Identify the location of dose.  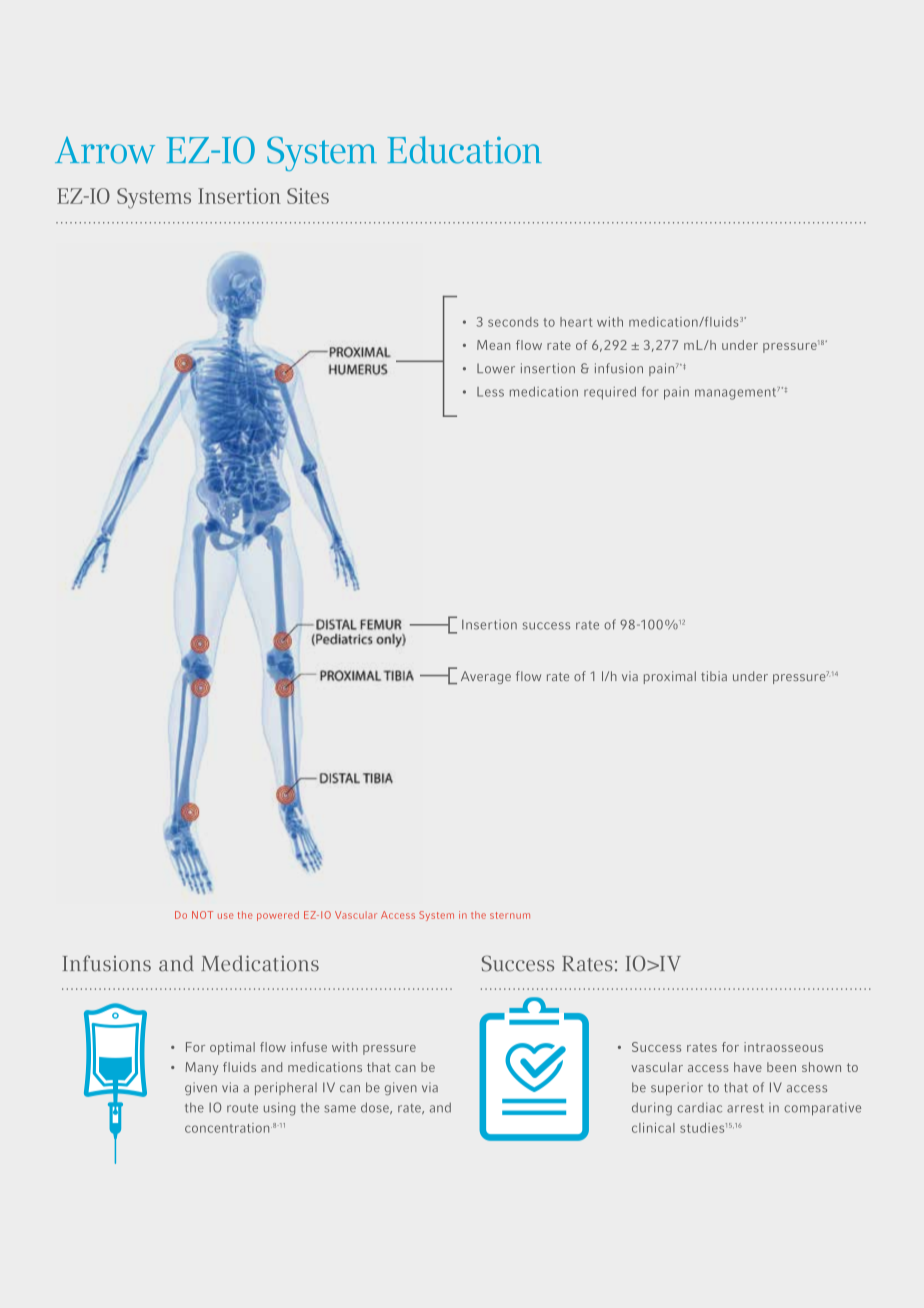
(376, 1108).
